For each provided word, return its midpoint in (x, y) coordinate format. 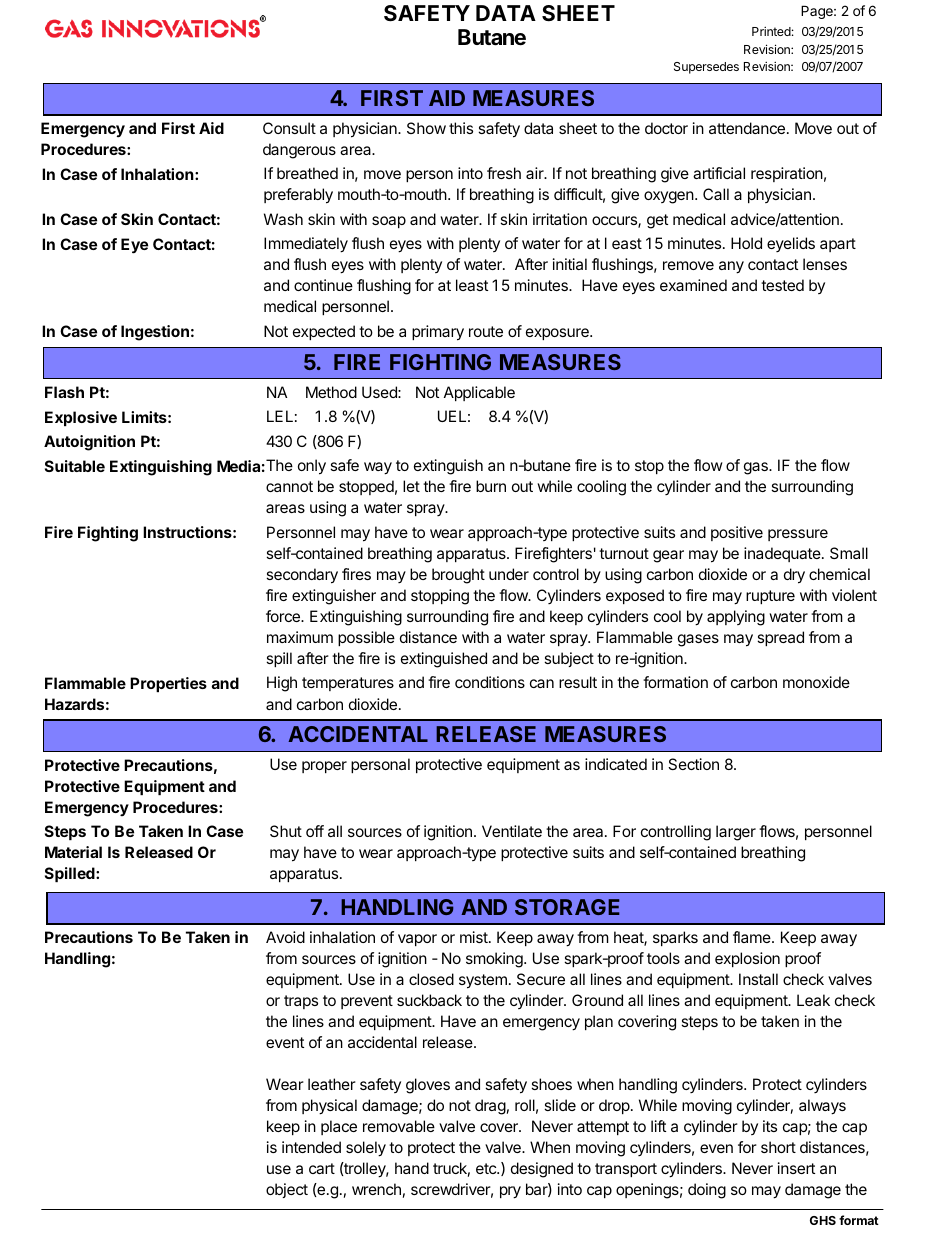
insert (796, 1168)
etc (487, 1168)
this (461, 128)
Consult (289, 128)
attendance (747, 128)
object (287, 1190)
